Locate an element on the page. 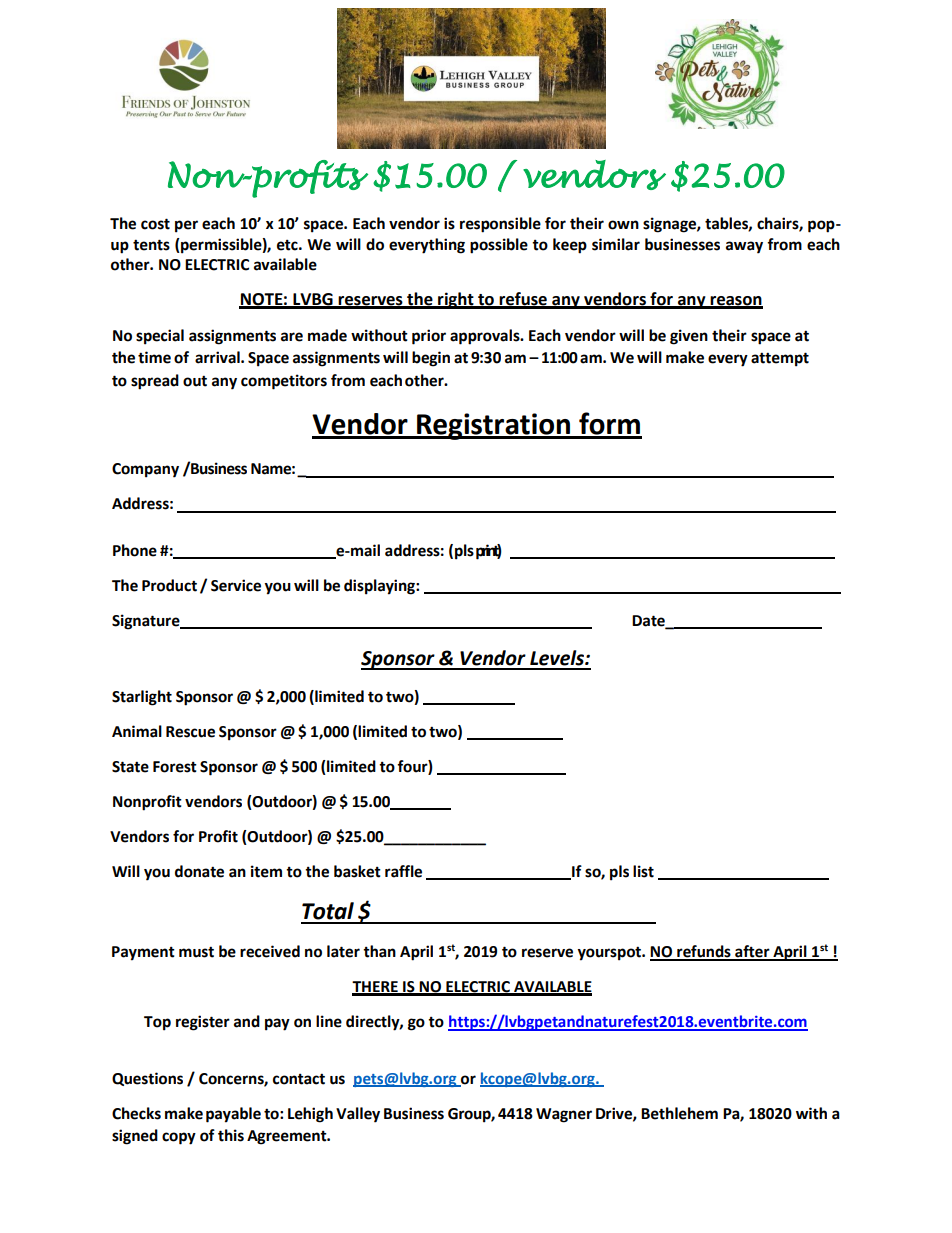 This document has width=952, height=1233. Bethlehem is located at coordinates (679, 1113).
